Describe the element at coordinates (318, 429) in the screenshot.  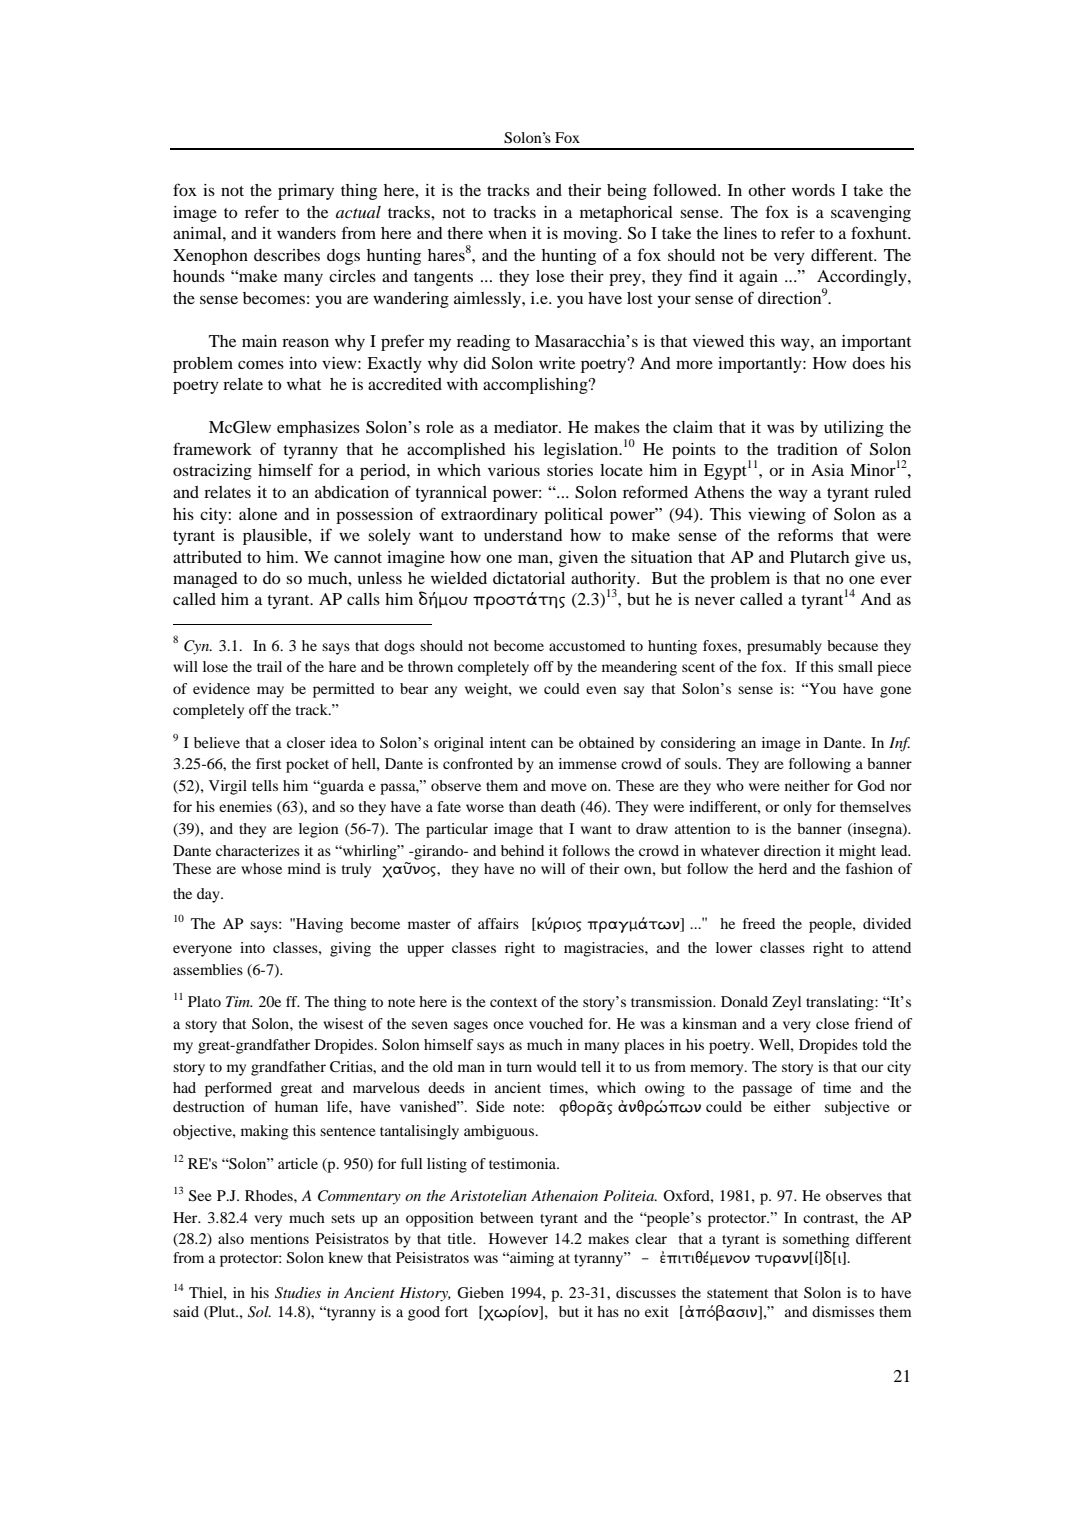
I see `emphasizes` at that location.
